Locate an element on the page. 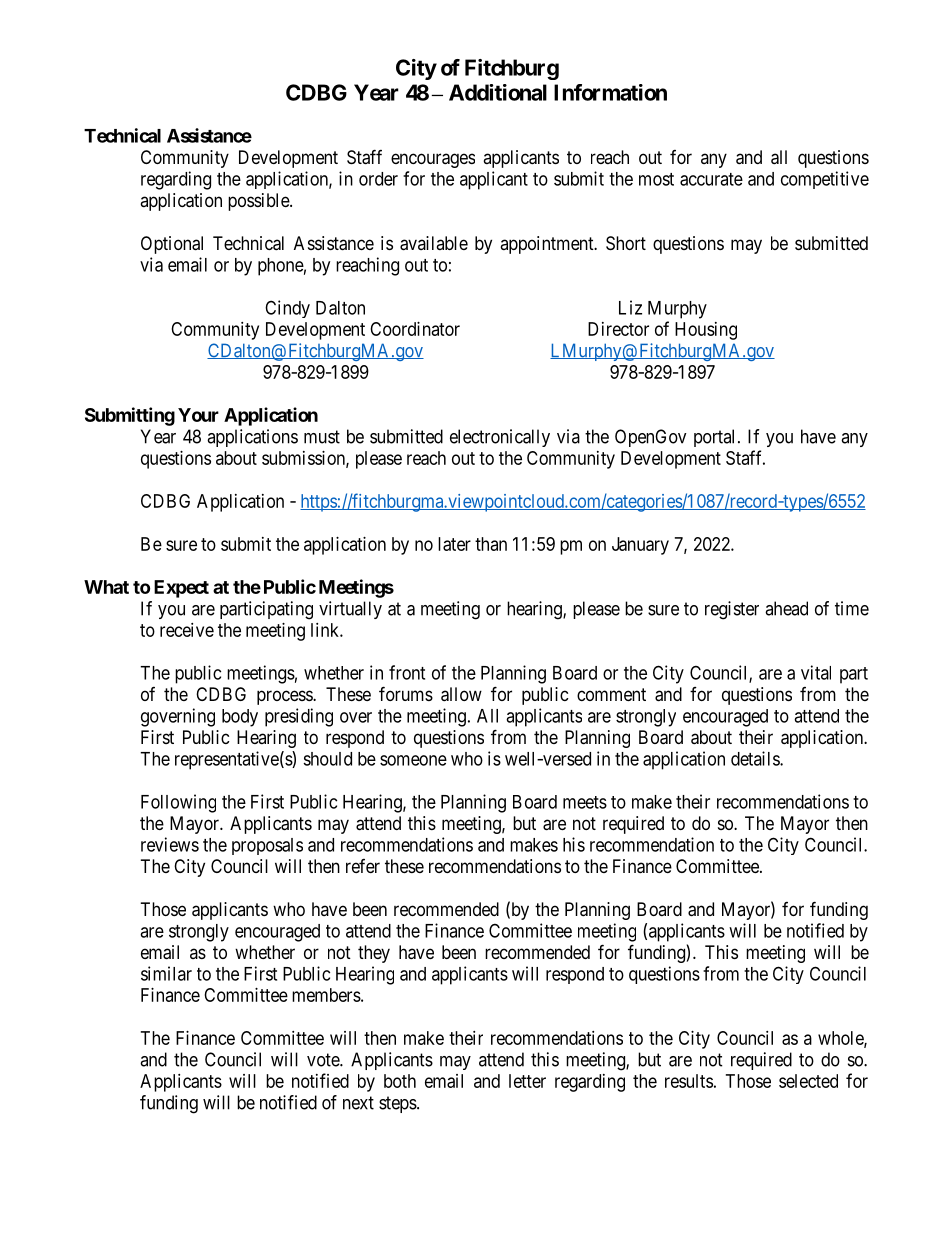 This page has height=1233, width=952. Expect is located at coordinates (181, 589).
